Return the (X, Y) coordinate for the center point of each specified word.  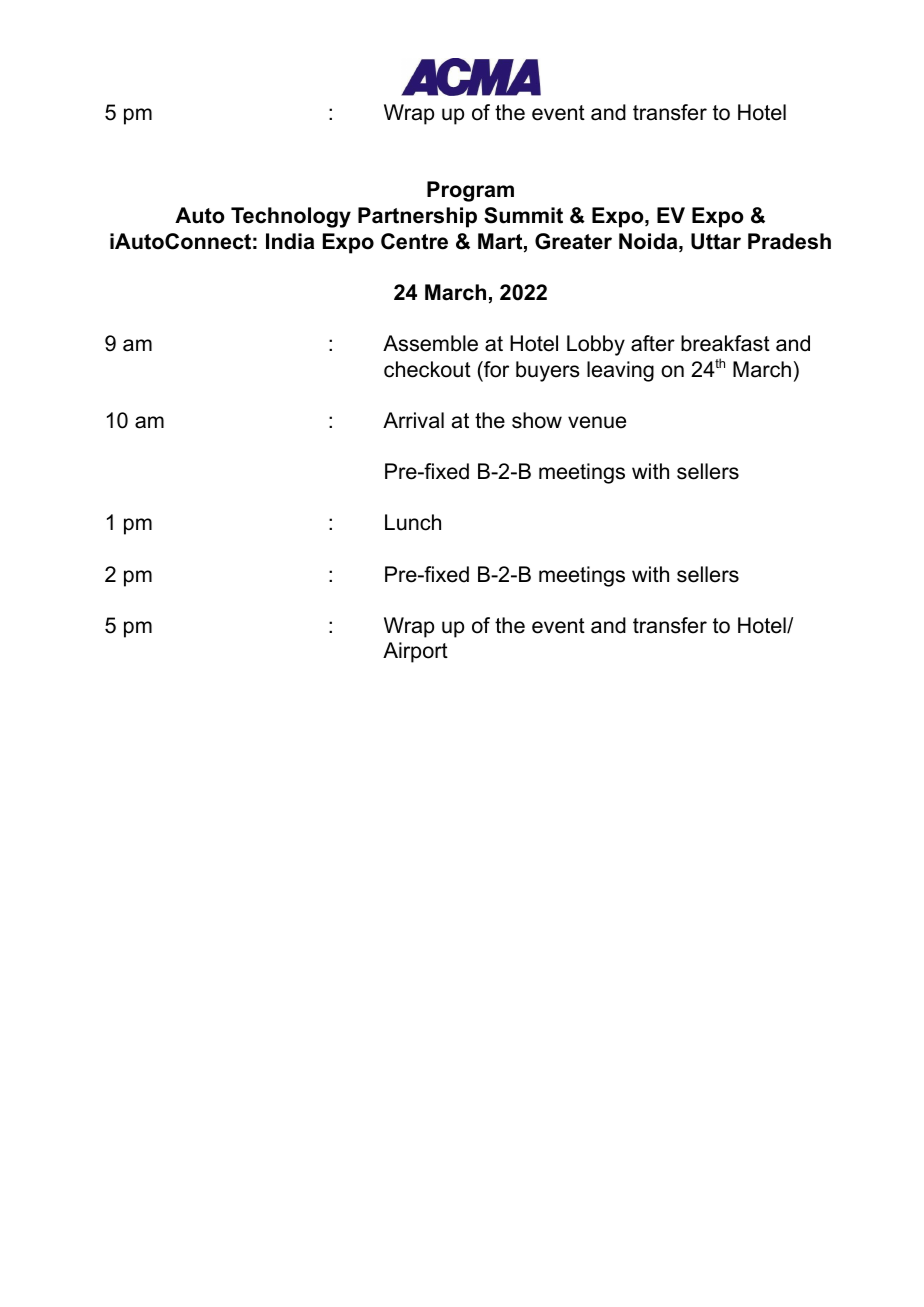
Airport (415, 652)
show (537, 420)
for (495, 369)
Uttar (716, 241)
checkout (427, 369)
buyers (548, 371)
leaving (620, 371)
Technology (291, 217)
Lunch (413, 522)
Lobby (596, 345)
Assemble (430, 343)
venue (597, 422)
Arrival (413, 420)
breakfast (725, 343)
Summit (523, 215)
